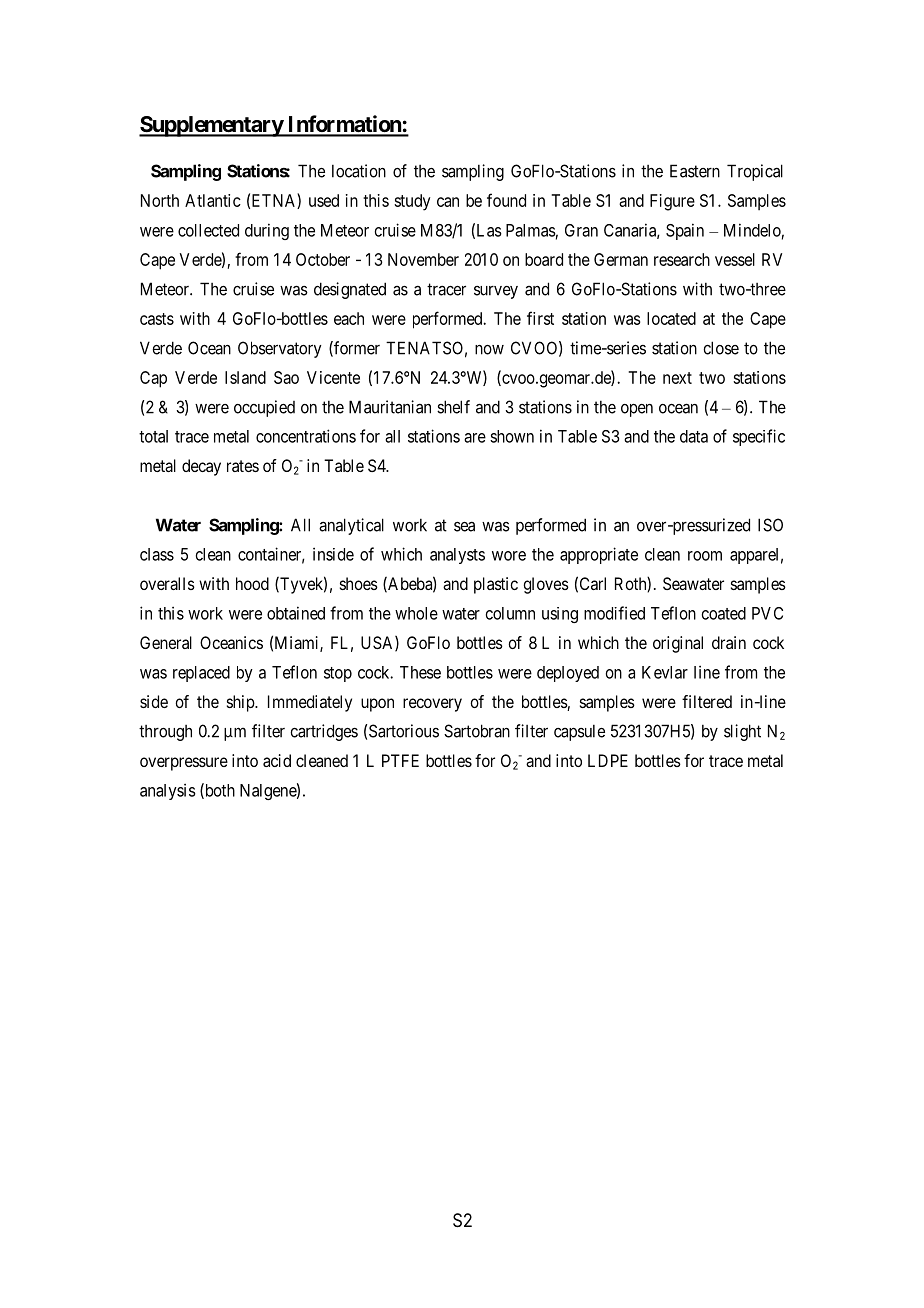  What do you see at coordinates (277, 760) in the screenshot?
I see `acid` at bounding box center [277, 760].
